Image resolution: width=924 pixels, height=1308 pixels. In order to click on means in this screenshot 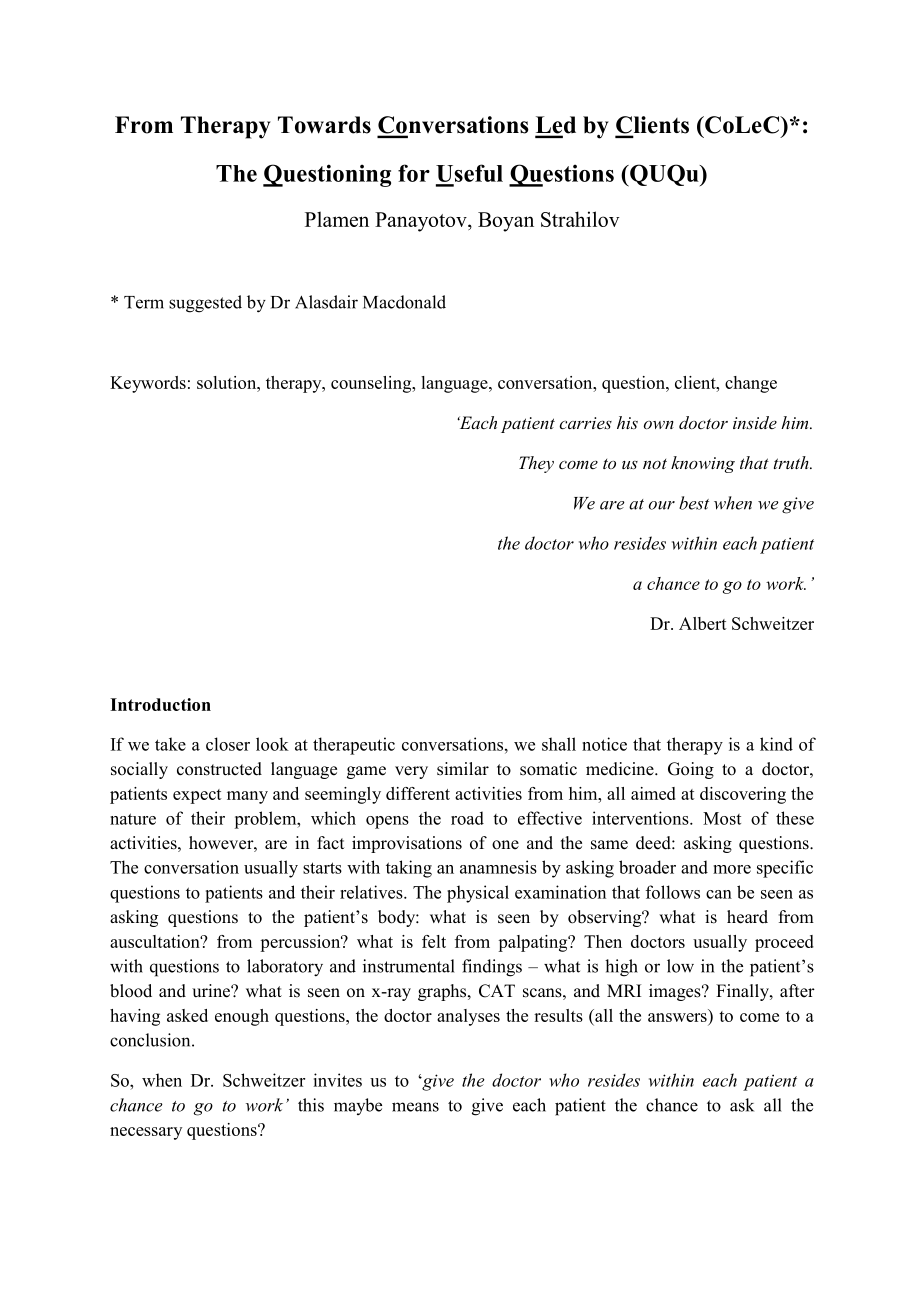, I will do `click(415, 1107)`.
